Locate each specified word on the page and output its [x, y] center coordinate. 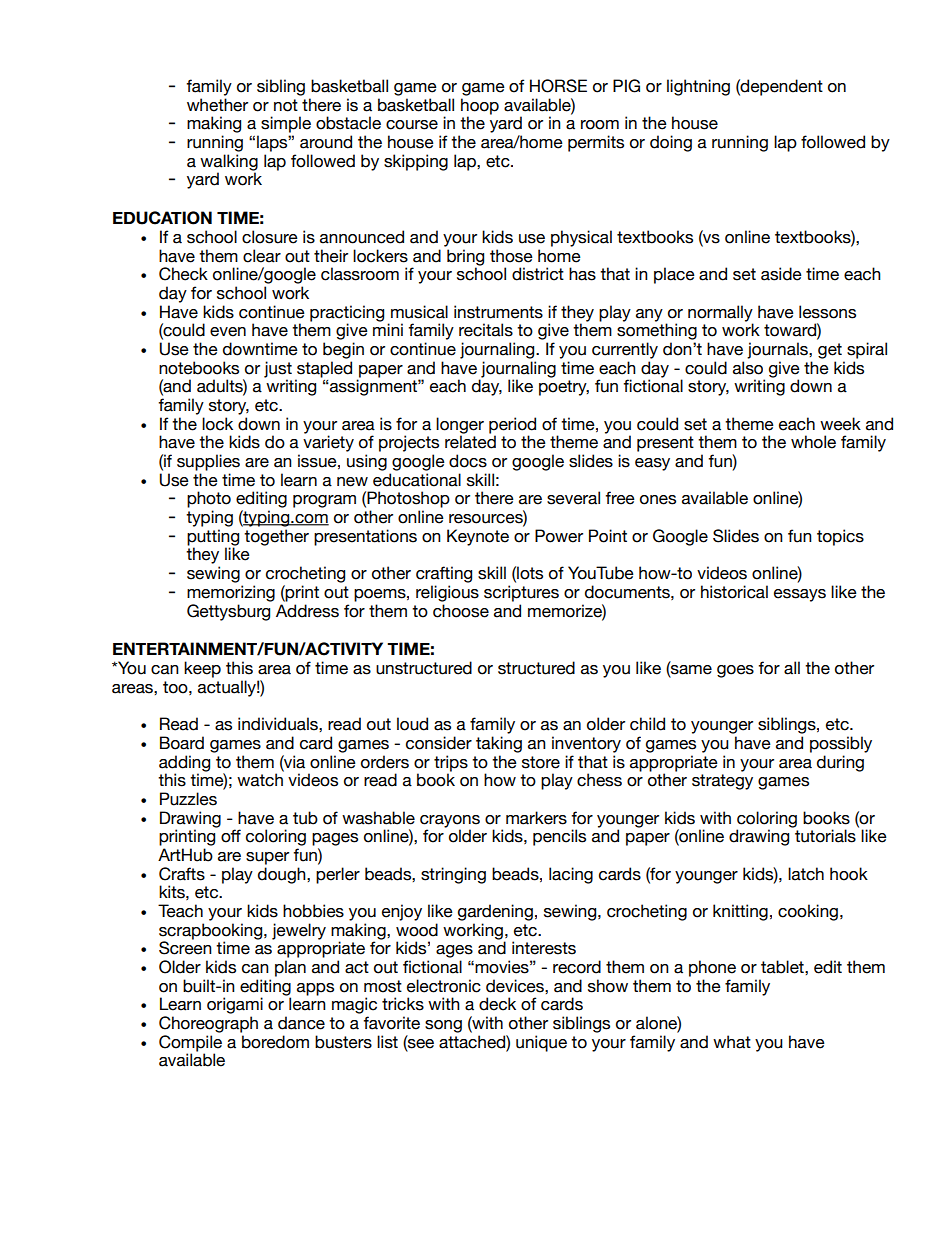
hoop [480, 106]
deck [497, 1004]
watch [260, 779]
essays [800, 595]
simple [286, 124]
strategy [722, 782]
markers [536, 818]
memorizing [231, 593]
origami [235, 1005]
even [228, 332]
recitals [486, 330]
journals [778, 350]
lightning [698, 87]
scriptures [521, 593]
